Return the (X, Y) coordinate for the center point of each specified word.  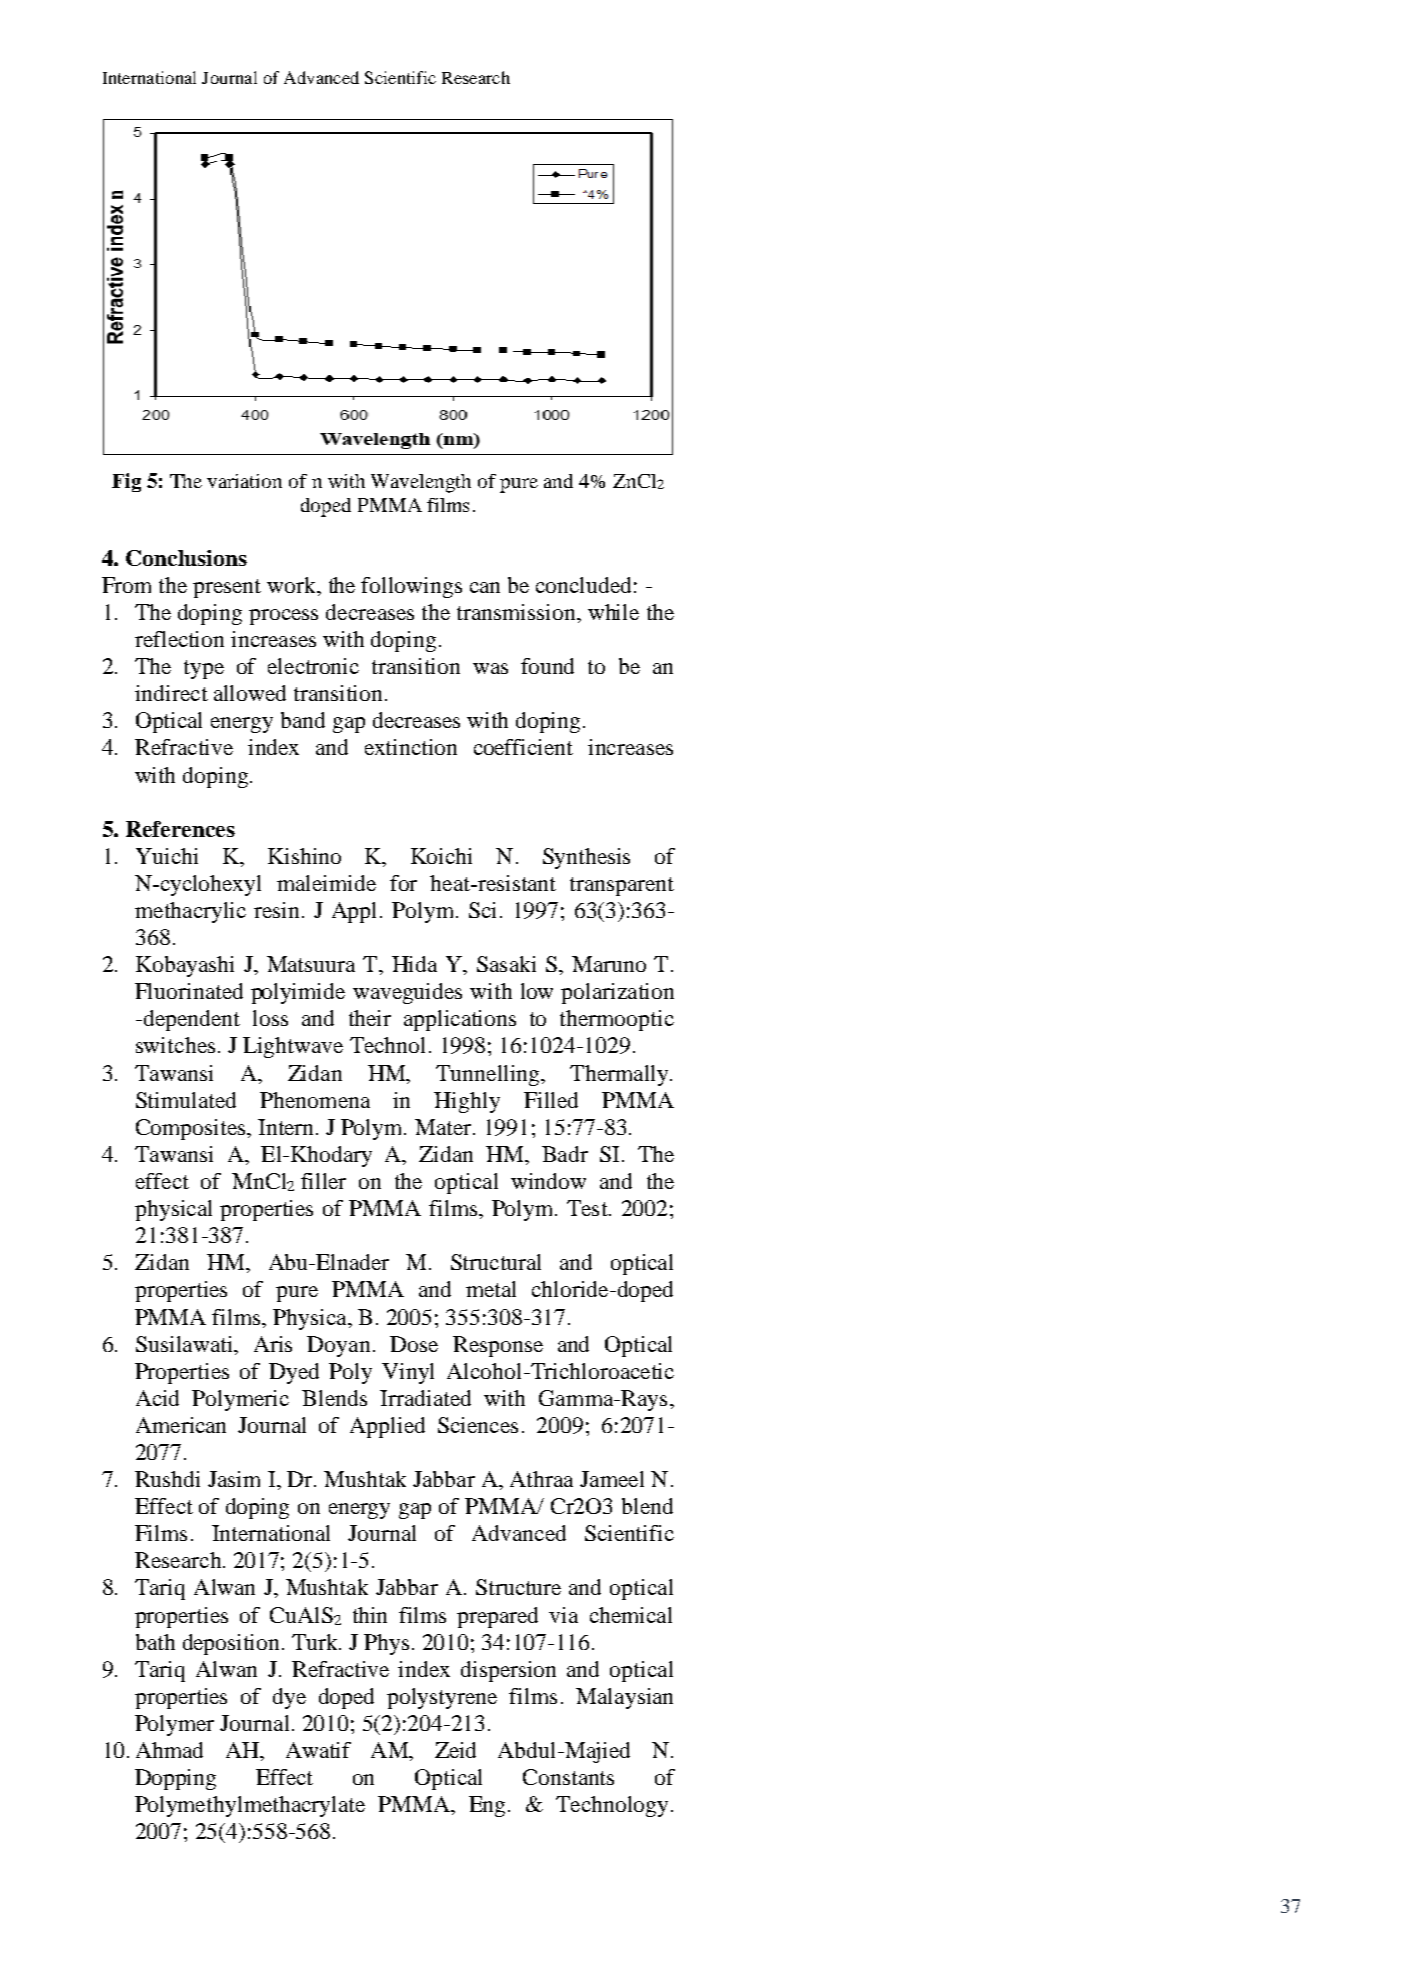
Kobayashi (185, 966)
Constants (568, 1777)
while (613, 612)
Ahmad (169, 1750)
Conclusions (186, 558)
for (403, 883)
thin (370, 1615)
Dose (414, 1344)
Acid (157, 1398)
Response (498, 1346)
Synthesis (586, 858)
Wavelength (421, 483)
